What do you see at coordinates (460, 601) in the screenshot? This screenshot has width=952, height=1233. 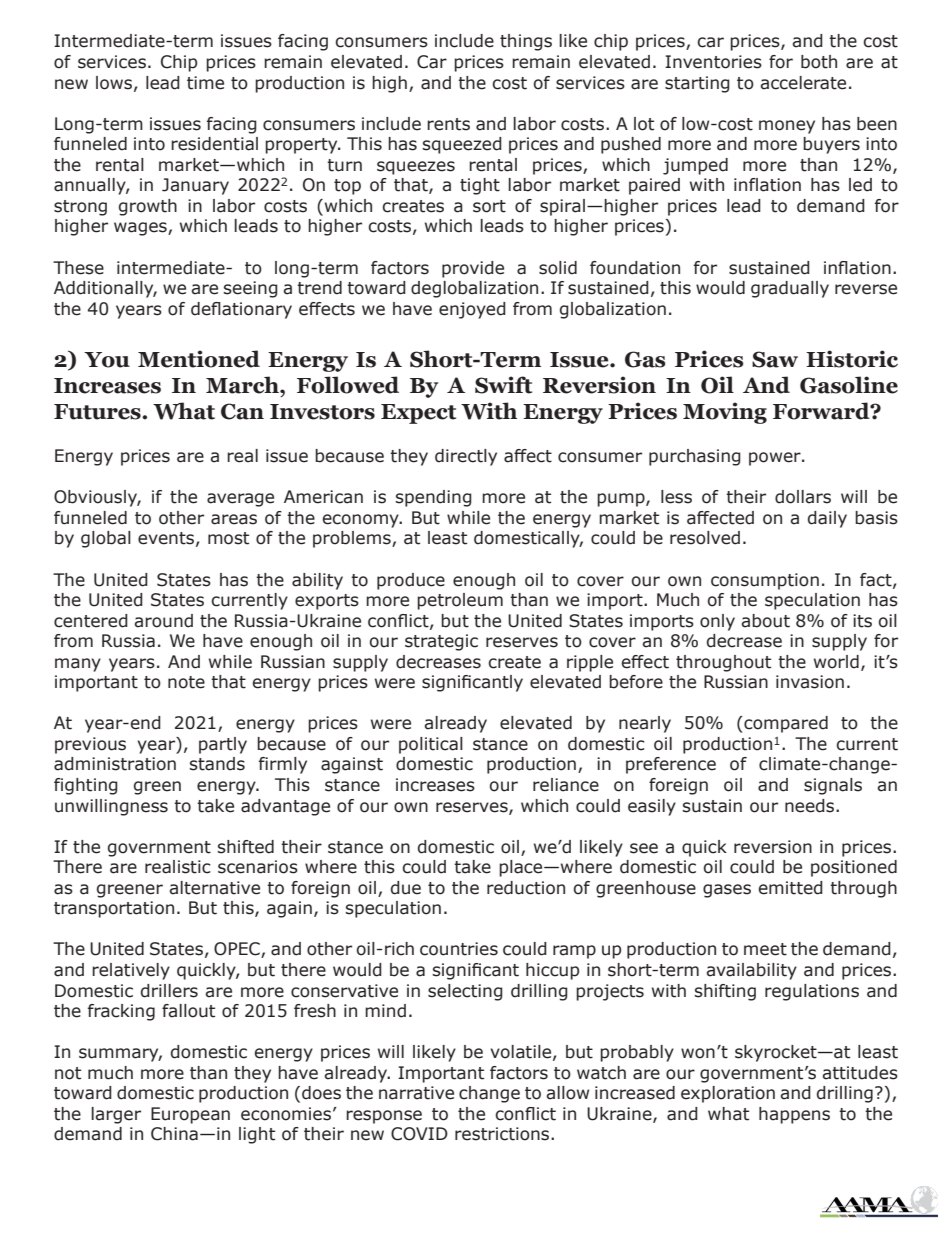 I see `petroleum` at bounding box center [460, 601].
